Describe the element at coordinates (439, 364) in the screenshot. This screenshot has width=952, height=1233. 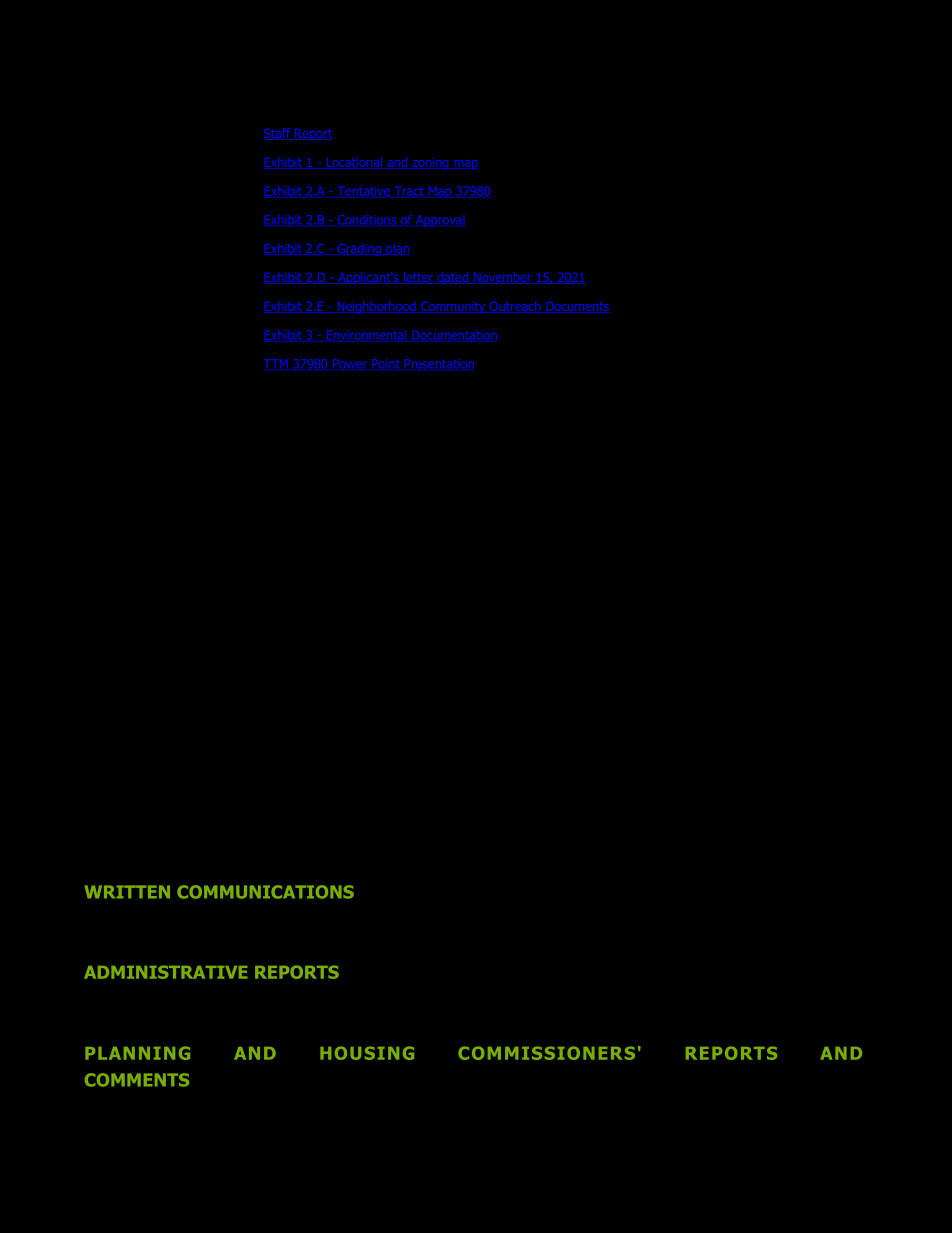
I see `Presentation` at that location.
